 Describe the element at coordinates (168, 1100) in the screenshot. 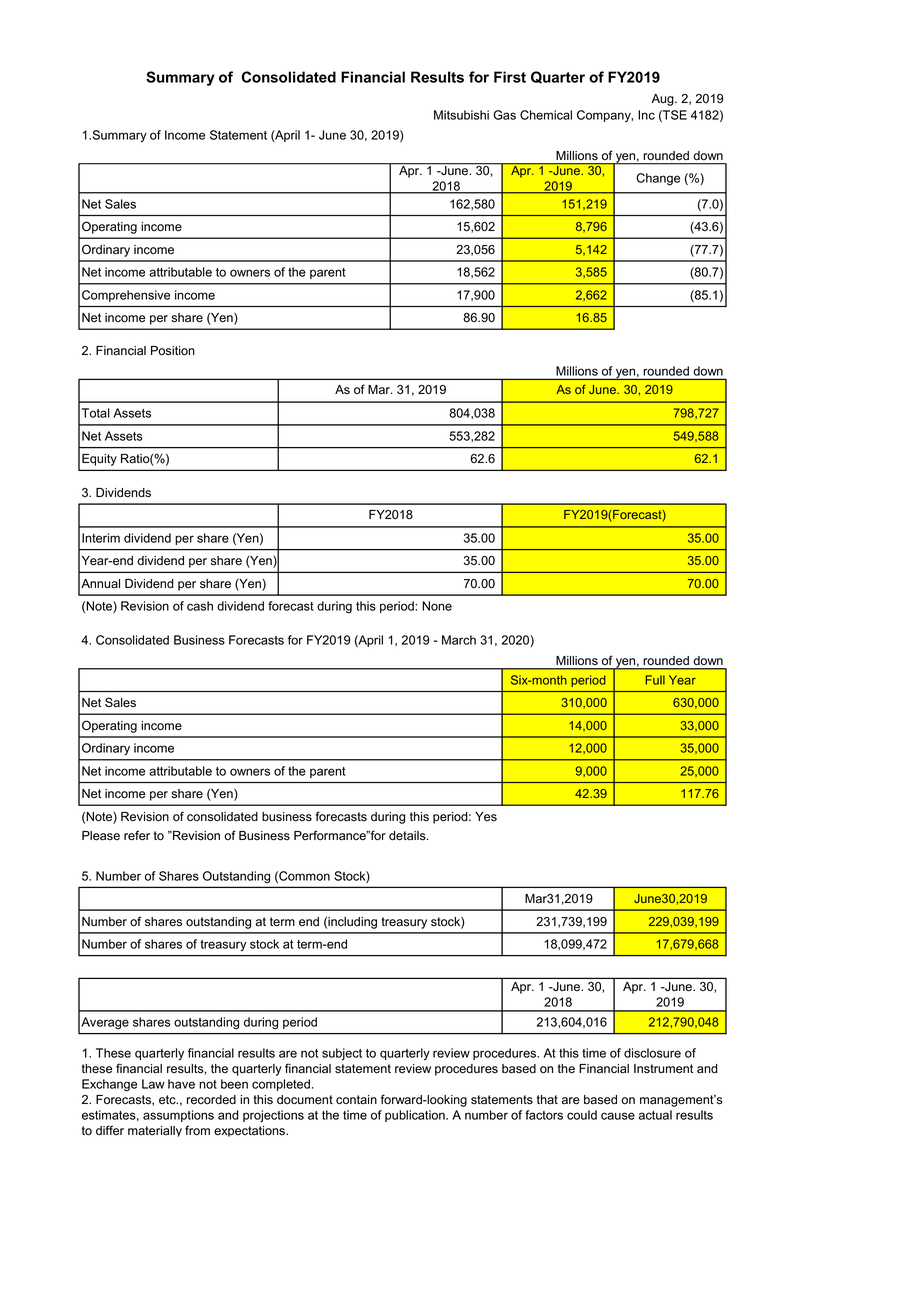

I see `etc` at that location.
